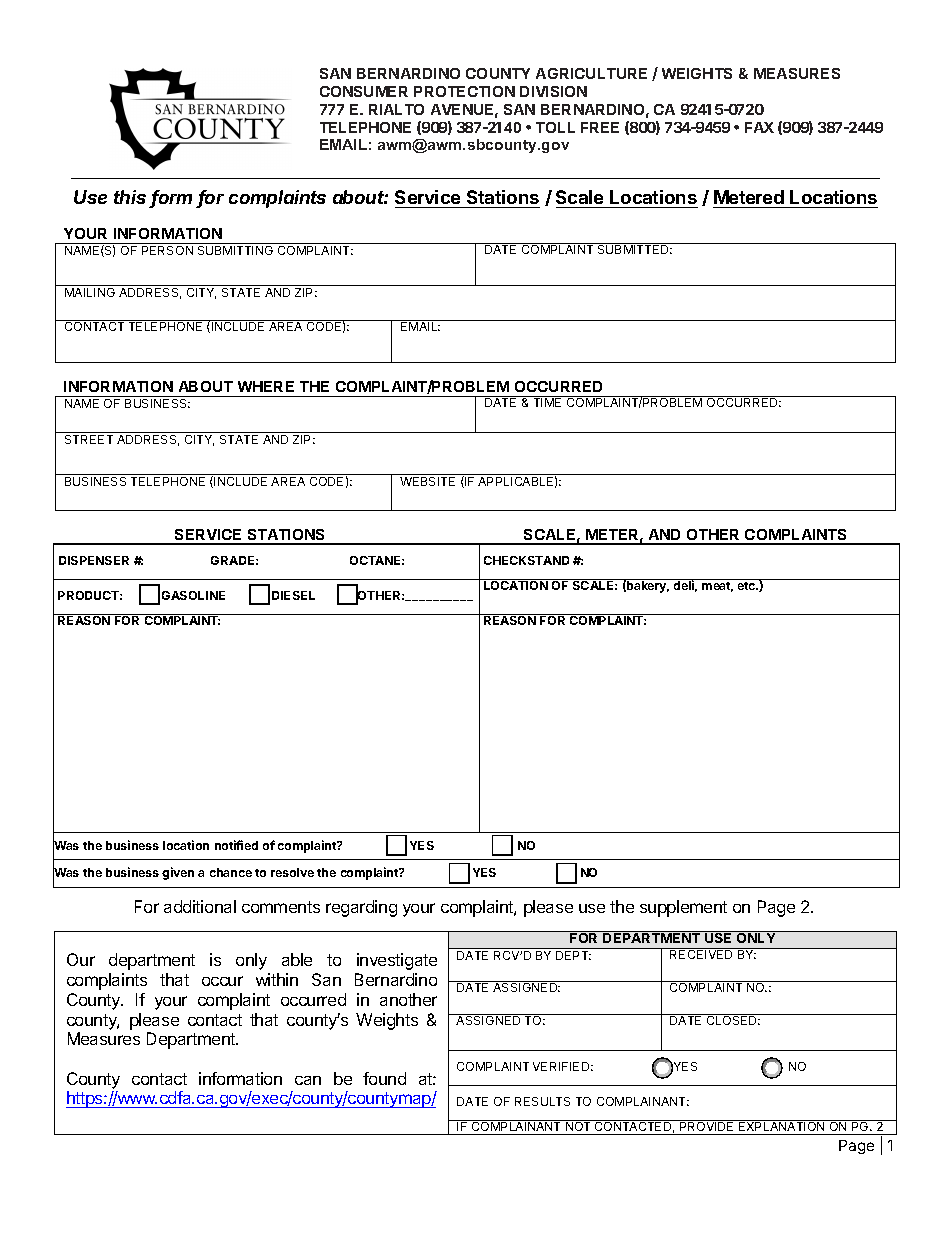 This page has height=1233, width=952. Describe the element at coordinates (90, 292) in the page. I see `MAILING` at that location.
